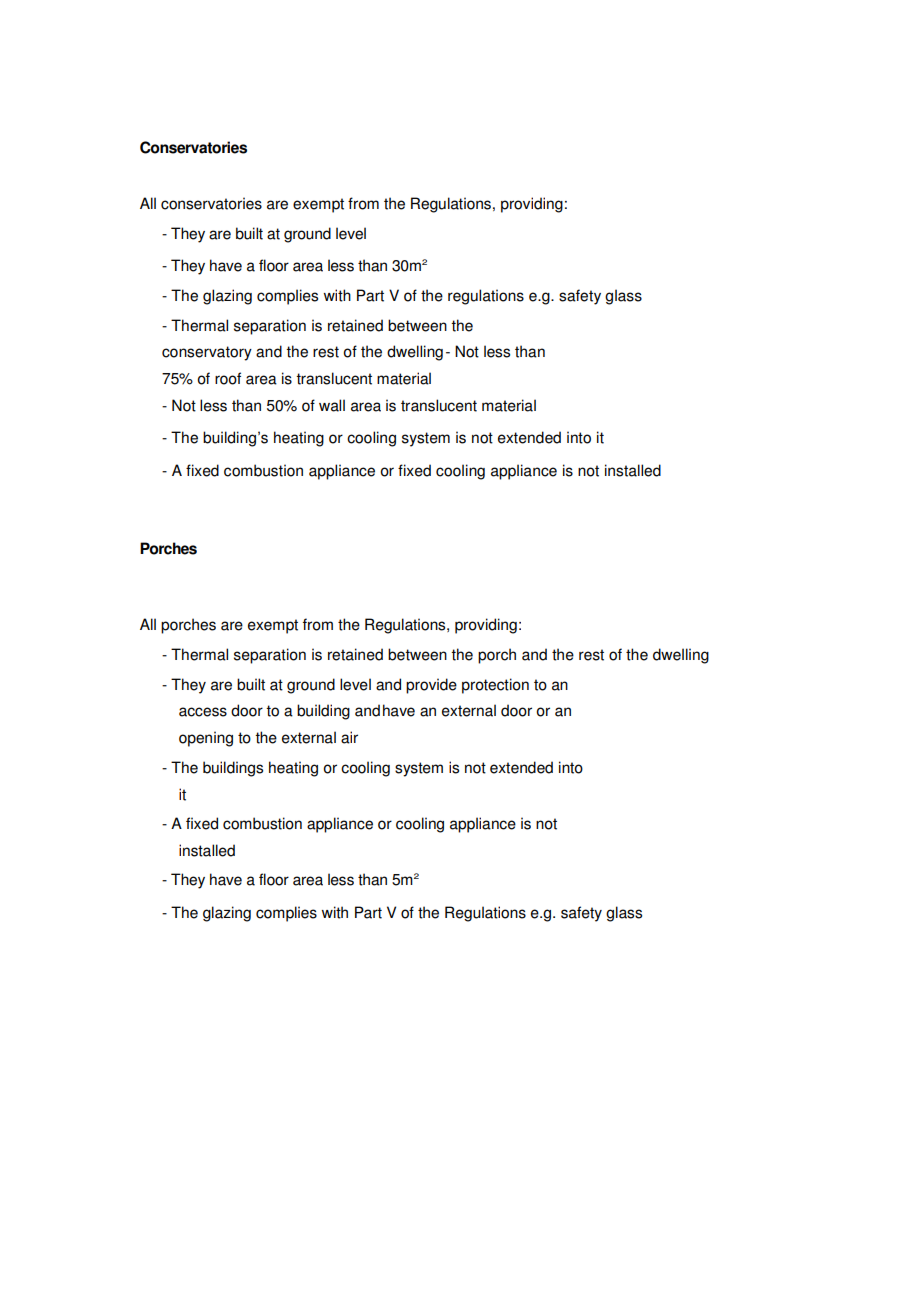  What do you see at coordinates (228, 378) in the screenshot?
I see `roof` at bounding box center [228, 378].
